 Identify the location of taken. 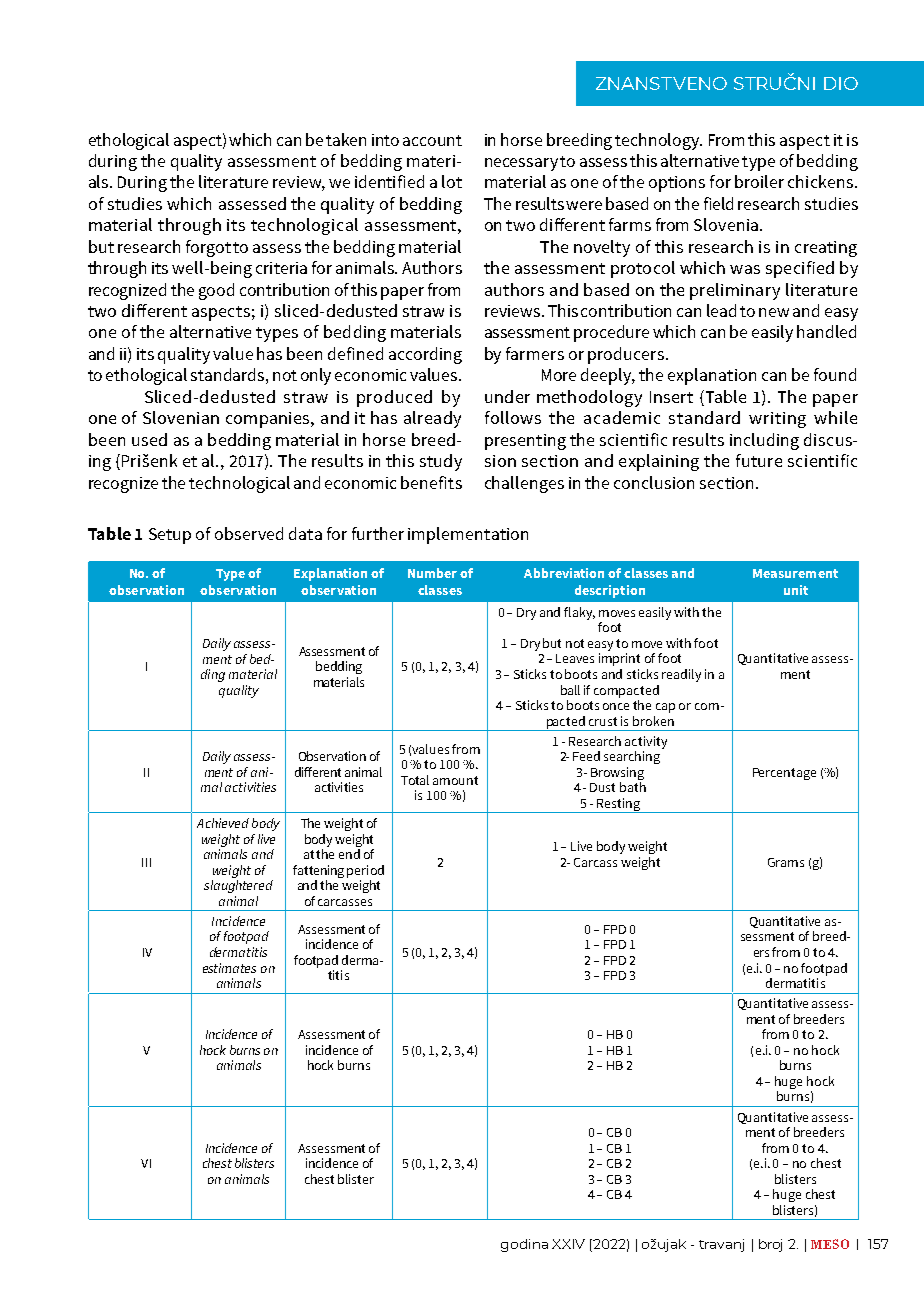
(346, 139).
